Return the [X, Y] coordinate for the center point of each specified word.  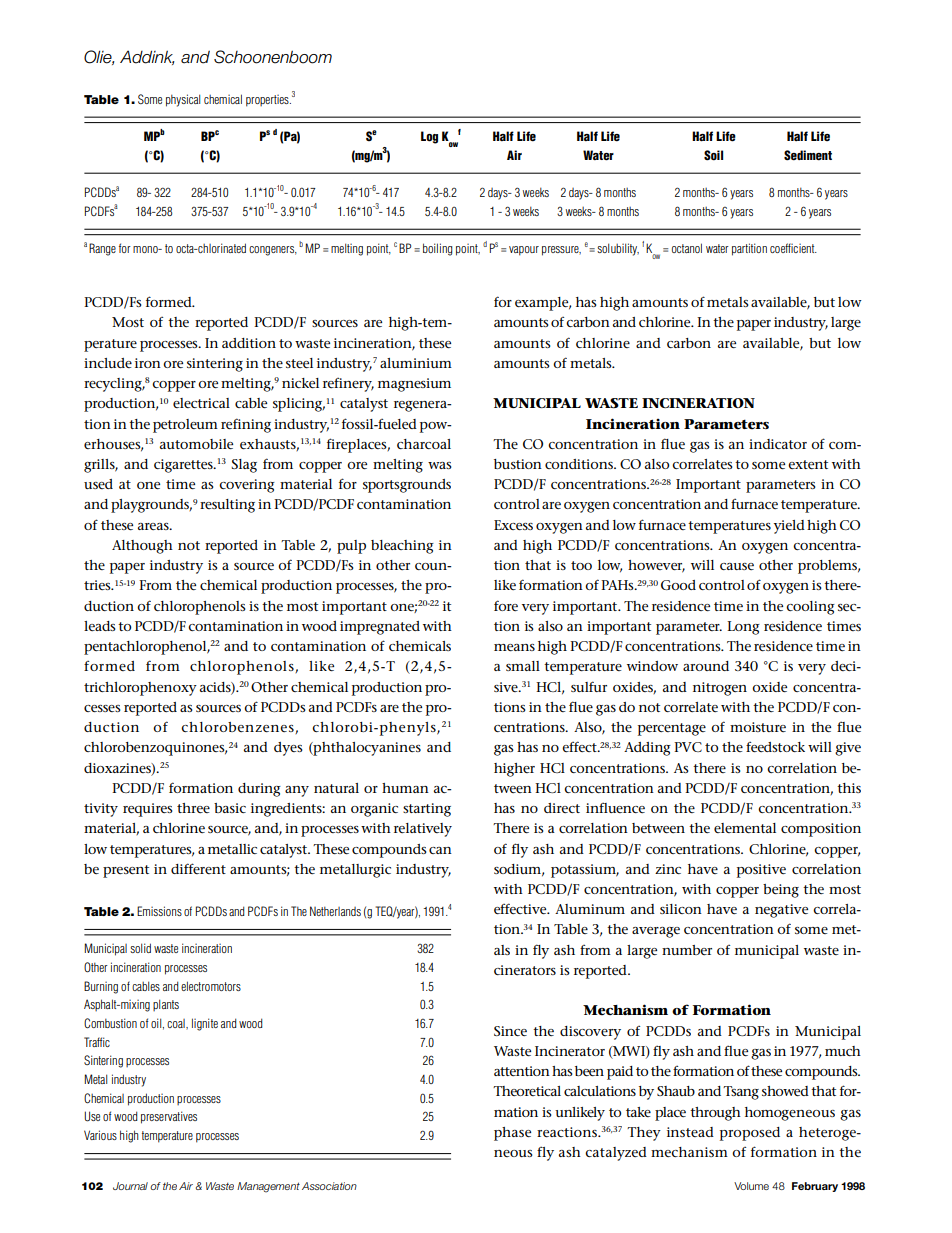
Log [429, 137]
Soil [713, 155]
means [514, 647]
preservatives [169, 1117]
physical [183, 100]
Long [743, 628]
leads [100, 626]
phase [512, 1134]
